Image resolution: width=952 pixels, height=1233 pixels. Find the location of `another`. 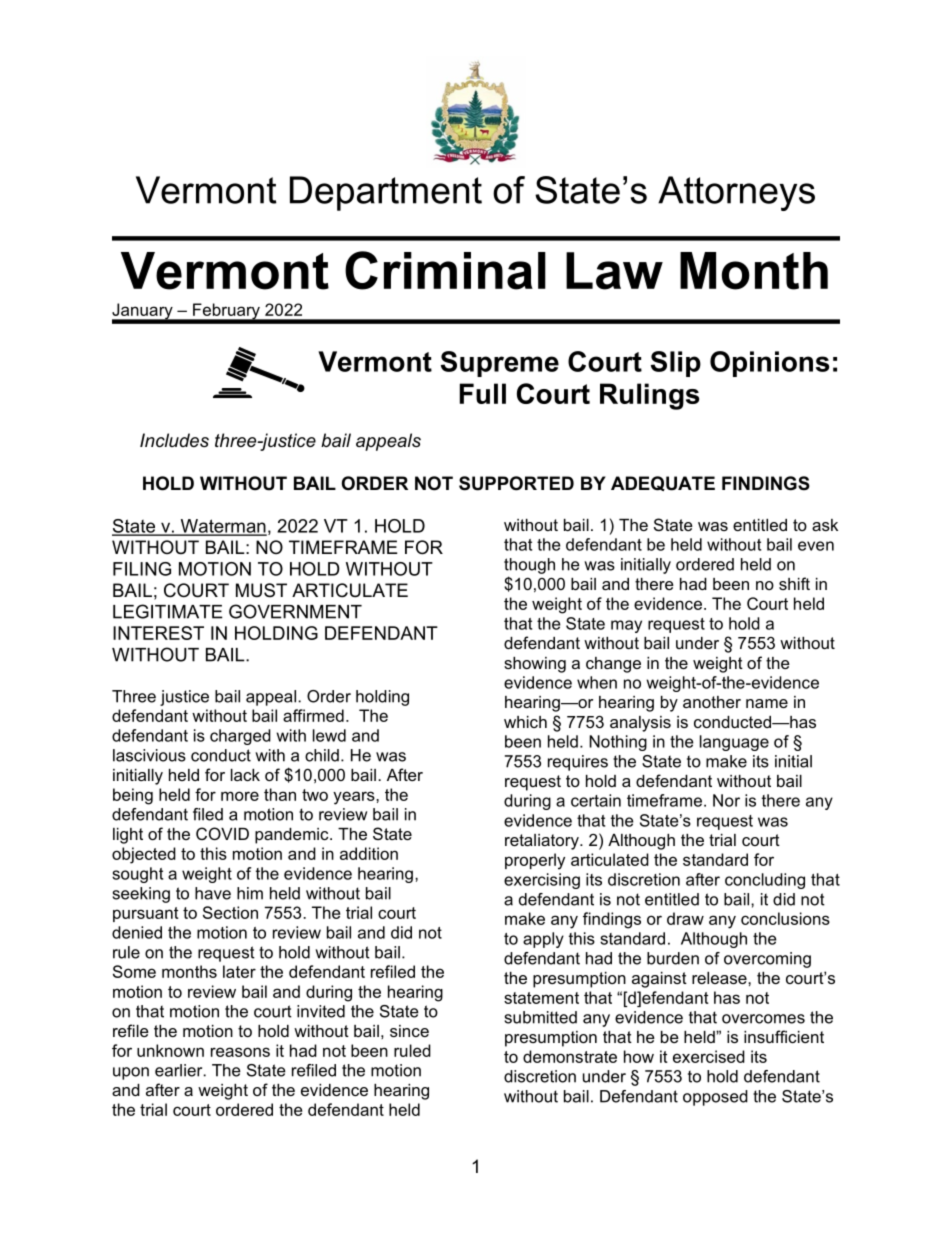

another is located at coordinates (712, 702).
